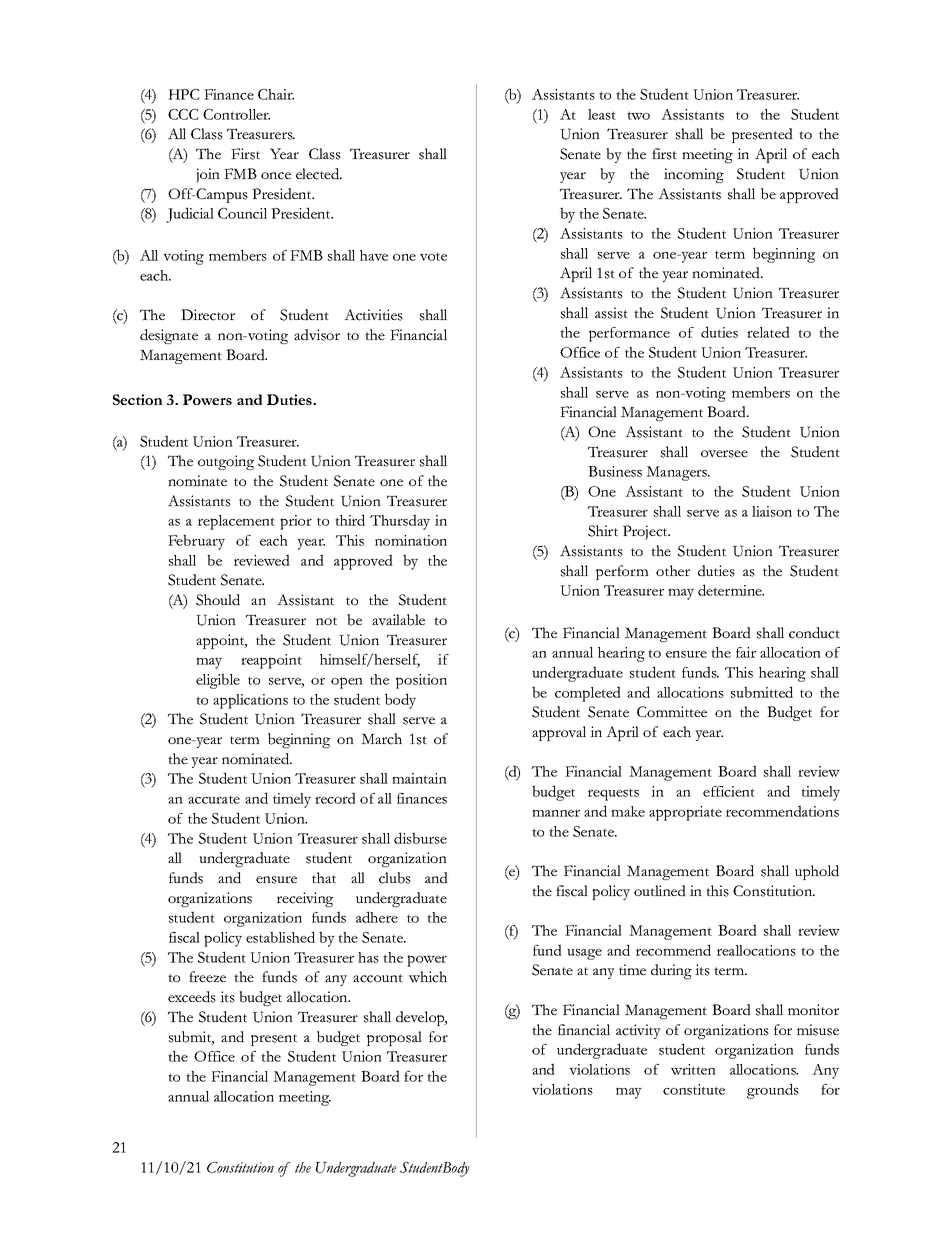 The height and width of the screenshot is (1233, 952). What do you see at coordinates (673, 570) in the screenshot?
I see `other` at bounding box center [673, 570].
